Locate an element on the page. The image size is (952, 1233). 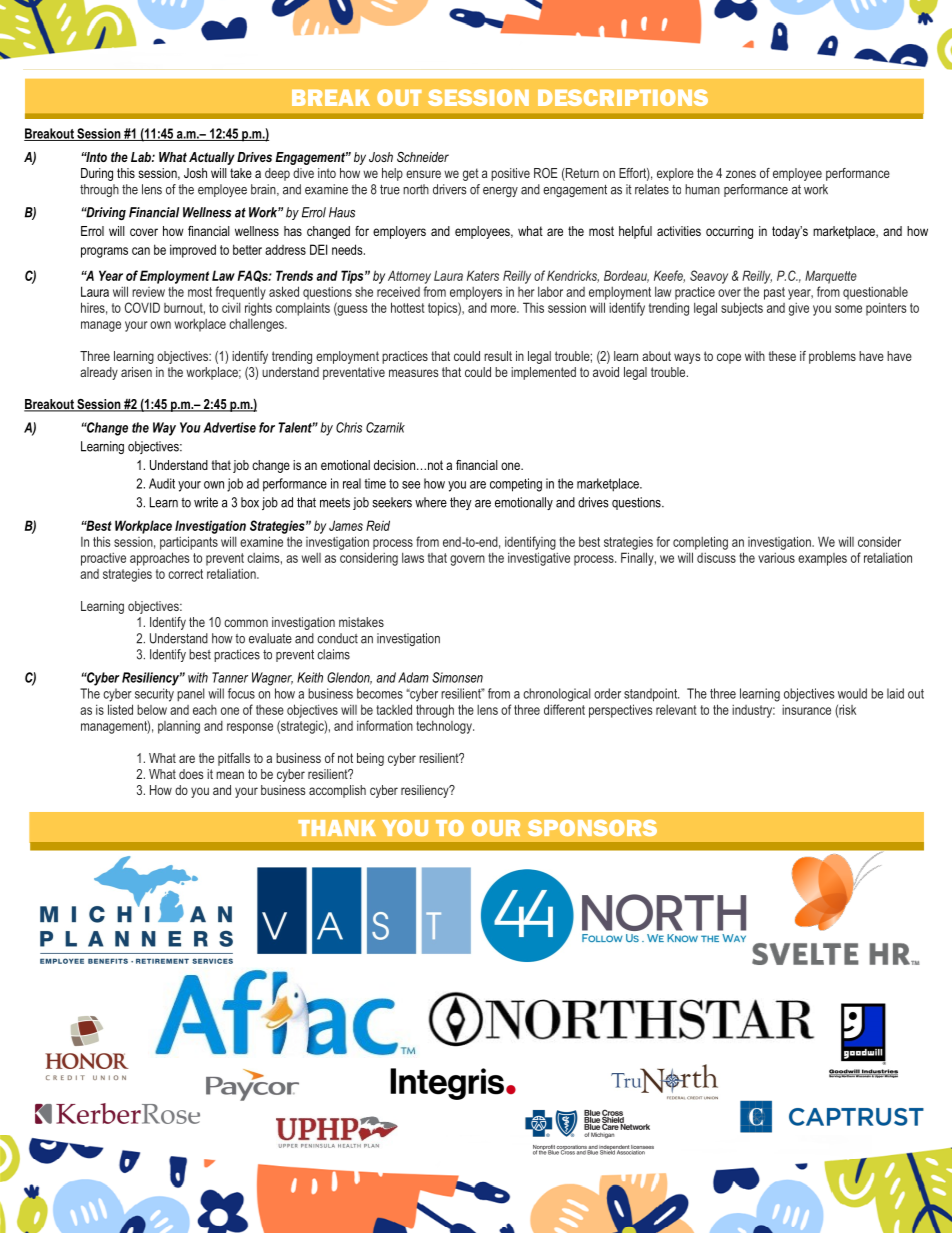
arisen is located at coordinates (136, 372).
